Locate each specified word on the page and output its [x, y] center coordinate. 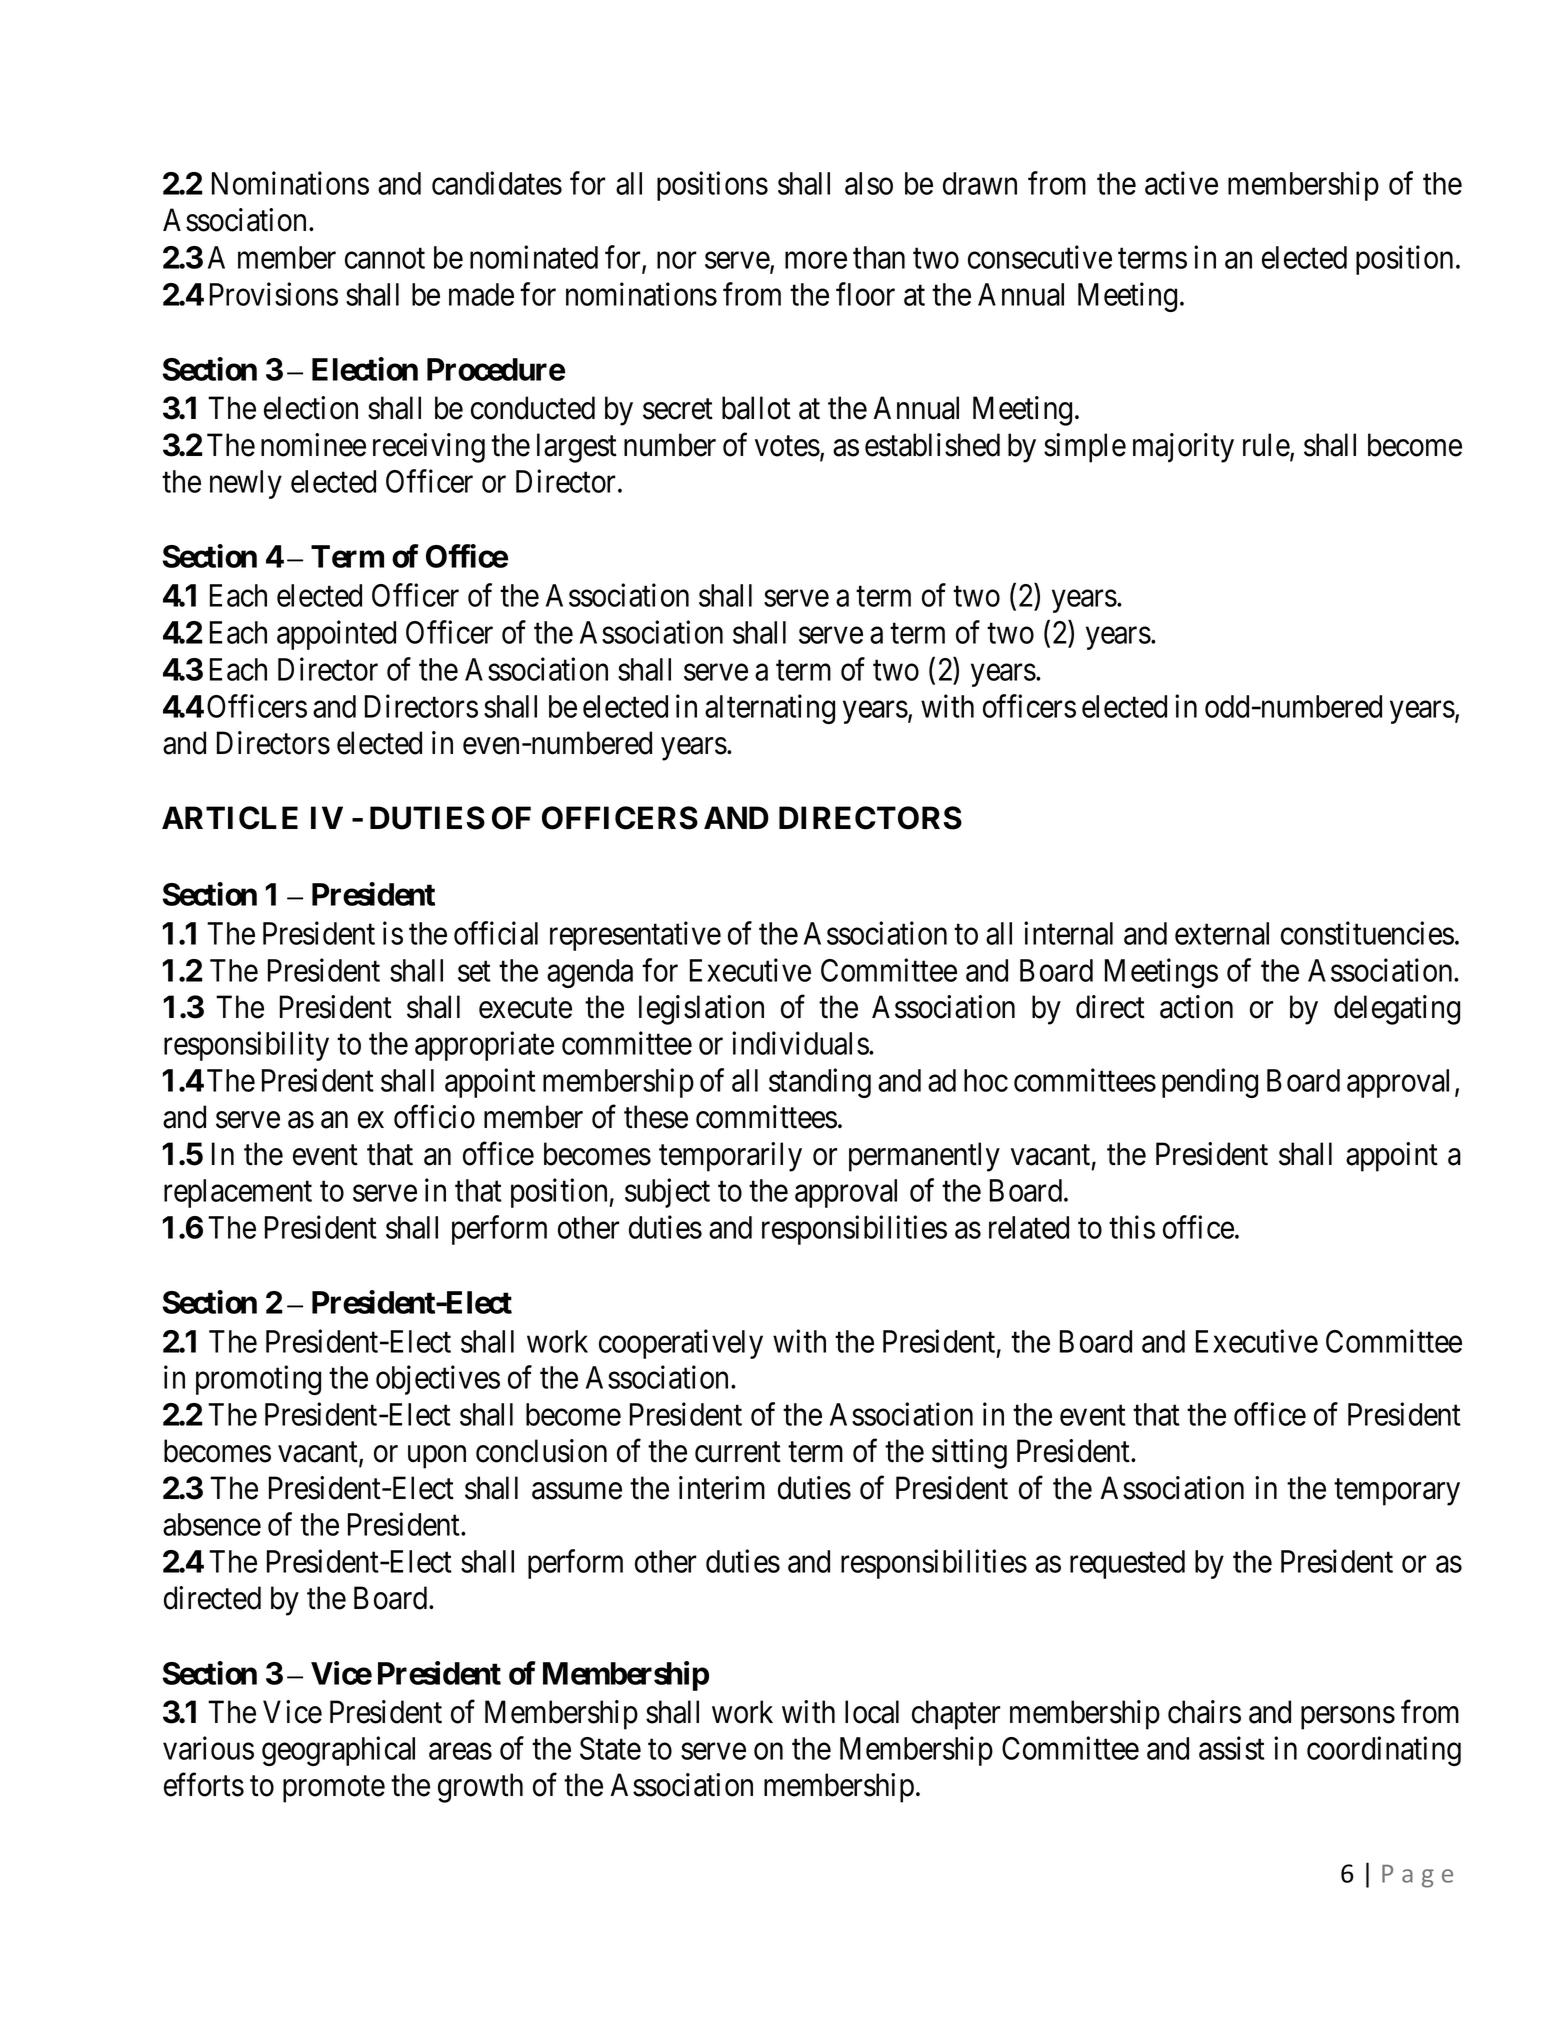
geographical [338, 1751]
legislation [701, 1010]
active [1181, 183]
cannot [385, 258]
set [474, 972]
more [816, 260]
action [1196, 1007]
